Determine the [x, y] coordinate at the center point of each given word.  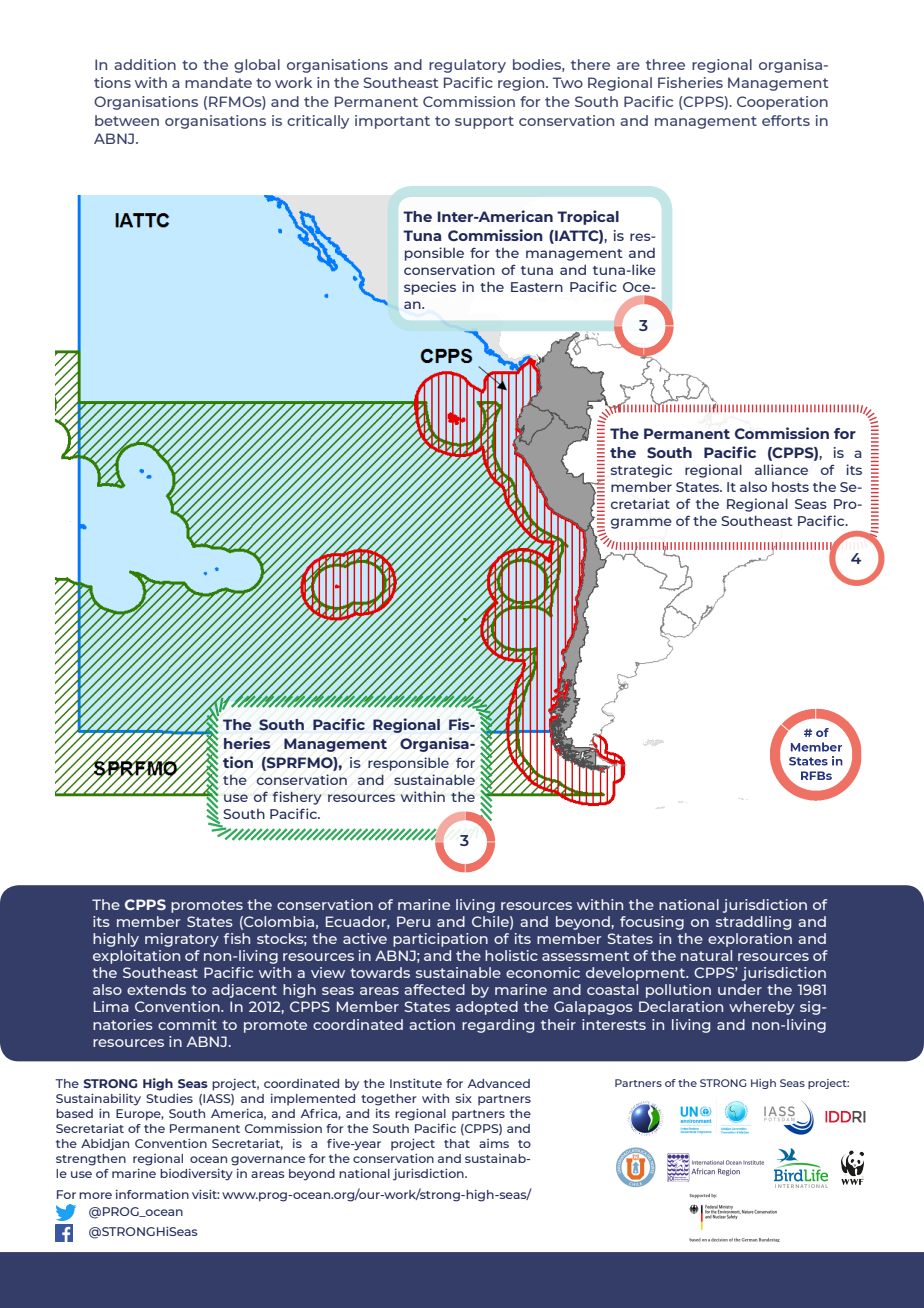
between [127, 120]
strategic [641, 471]
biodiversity [196, 1175]
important [392, 122]
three [665, 64]
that [457, 1143]
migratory [182, 940]
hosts [790, 487]
